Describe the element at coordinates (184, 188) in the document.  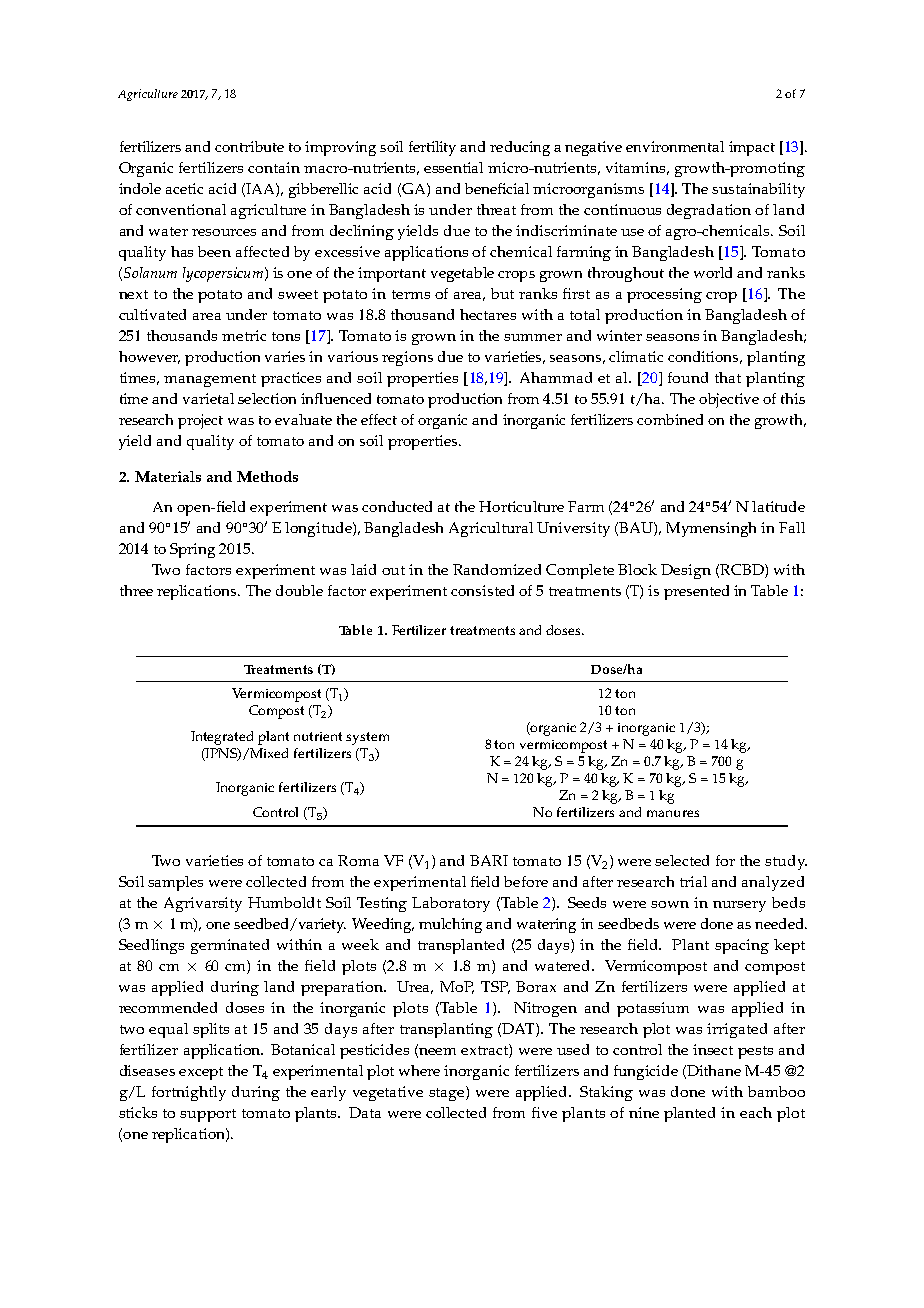
I see `acetic` at that location.
